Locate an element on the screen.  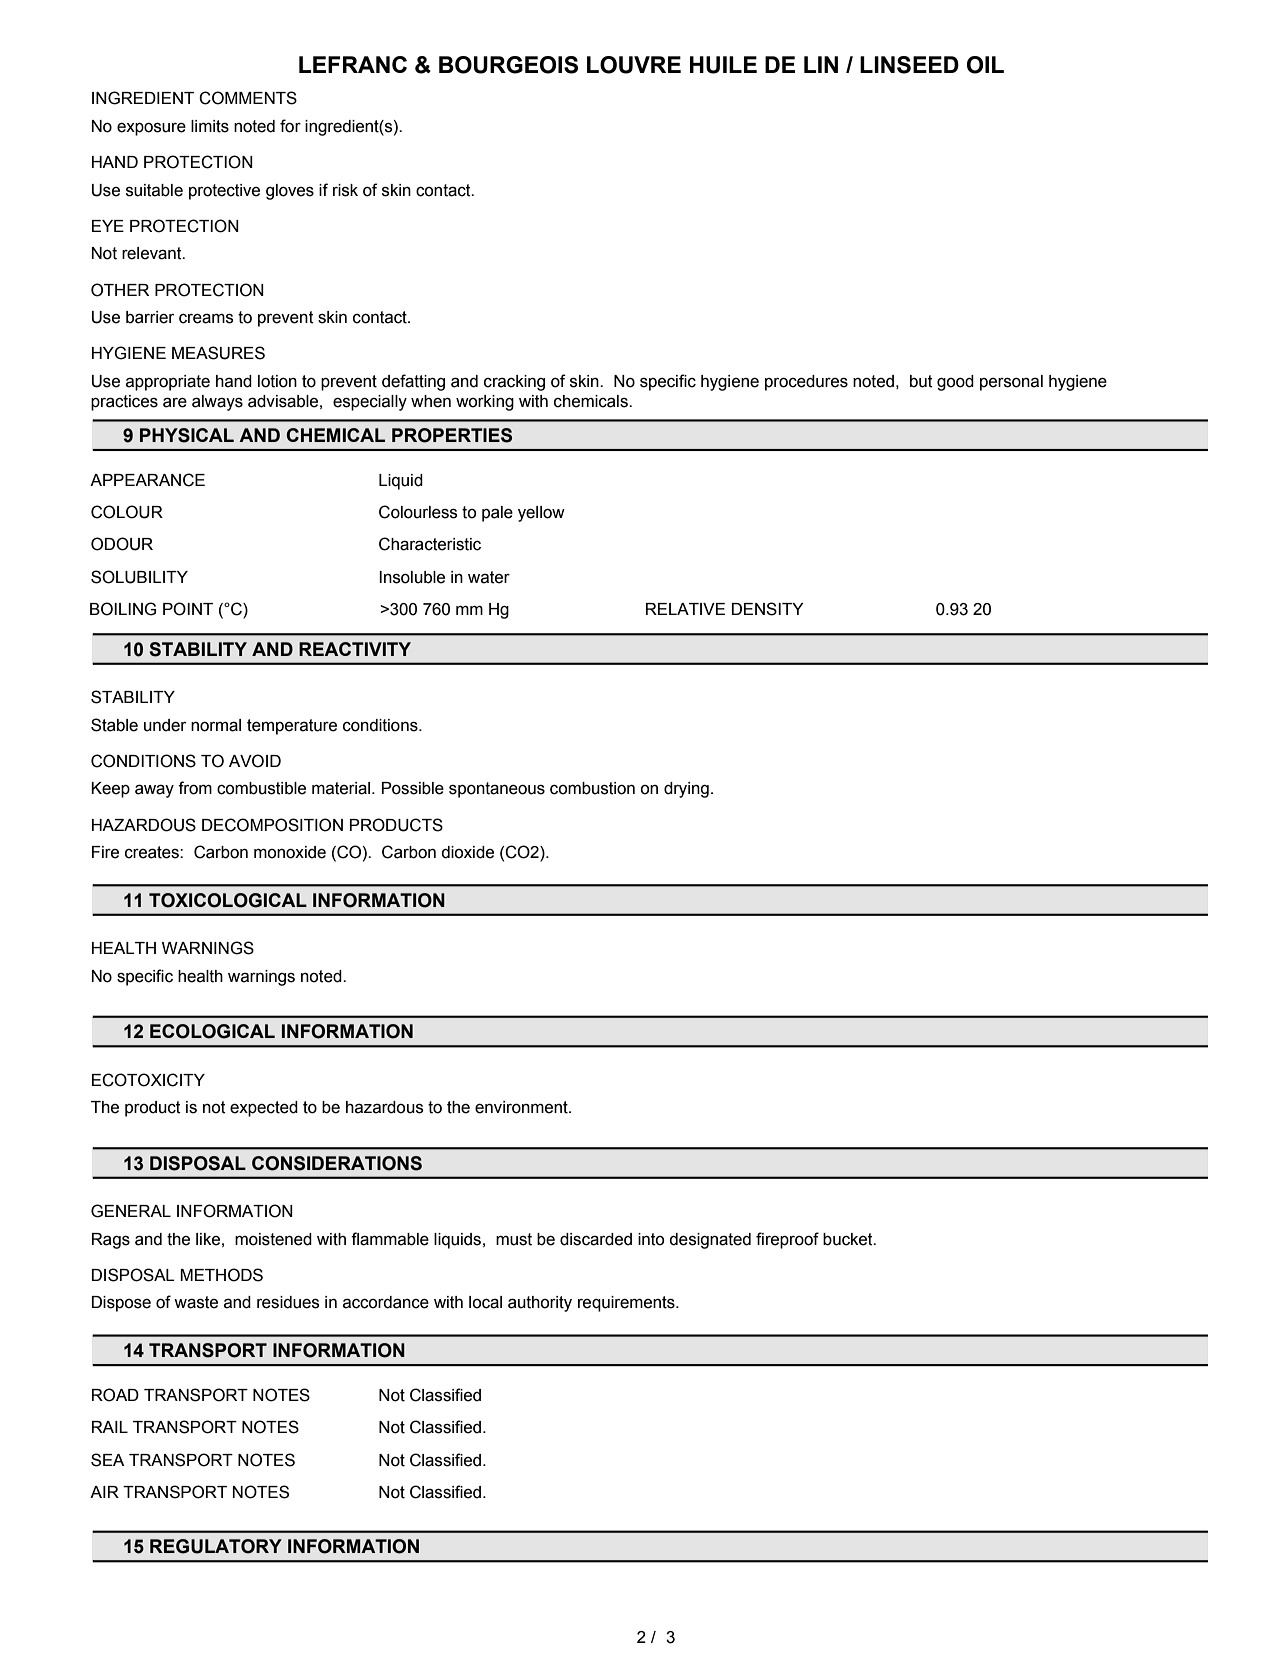
limits is located at coordinates (210, 126).
